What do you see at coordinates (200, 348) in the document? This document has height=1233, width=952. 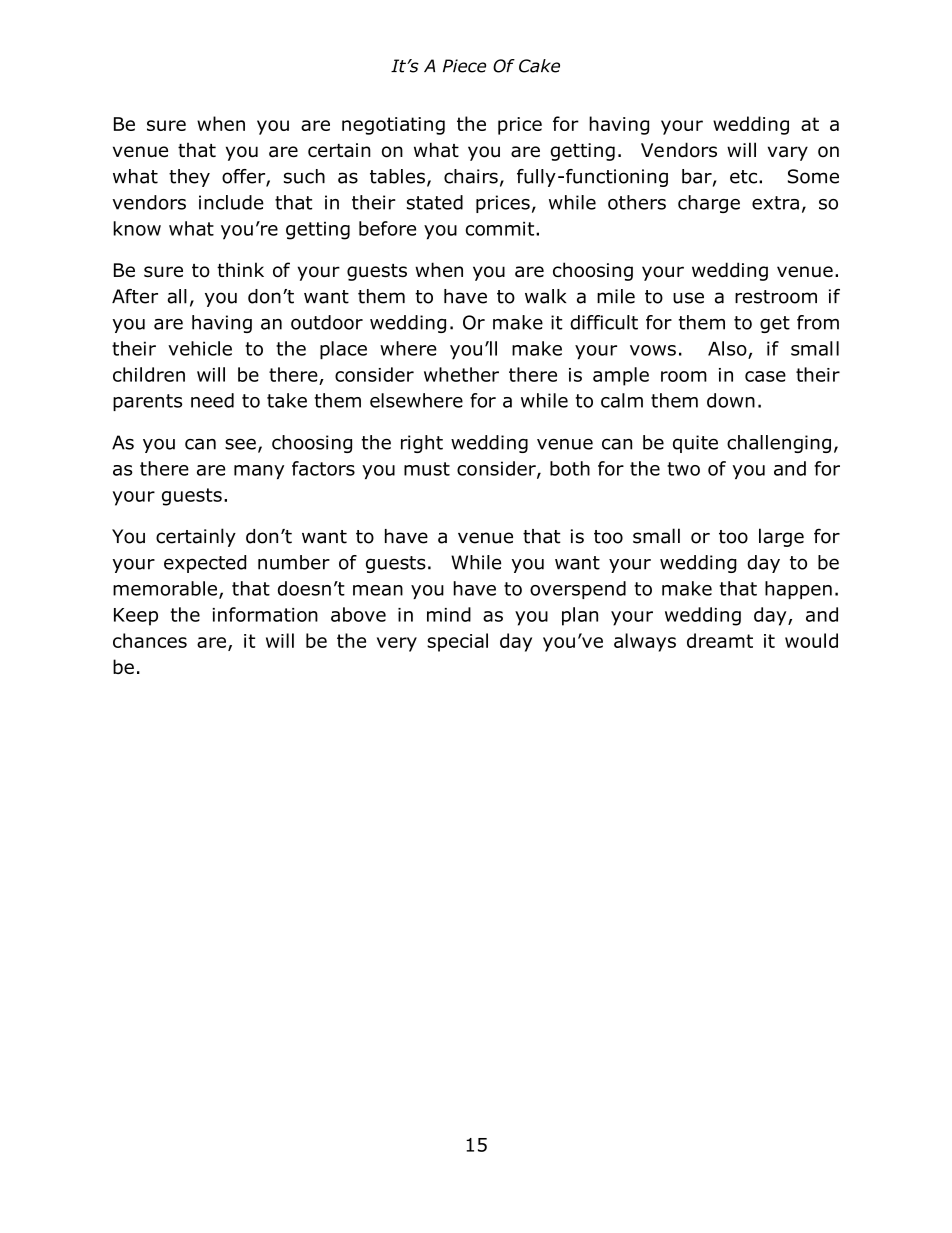 I see `vehicle` at bounding box center [200, 348].
